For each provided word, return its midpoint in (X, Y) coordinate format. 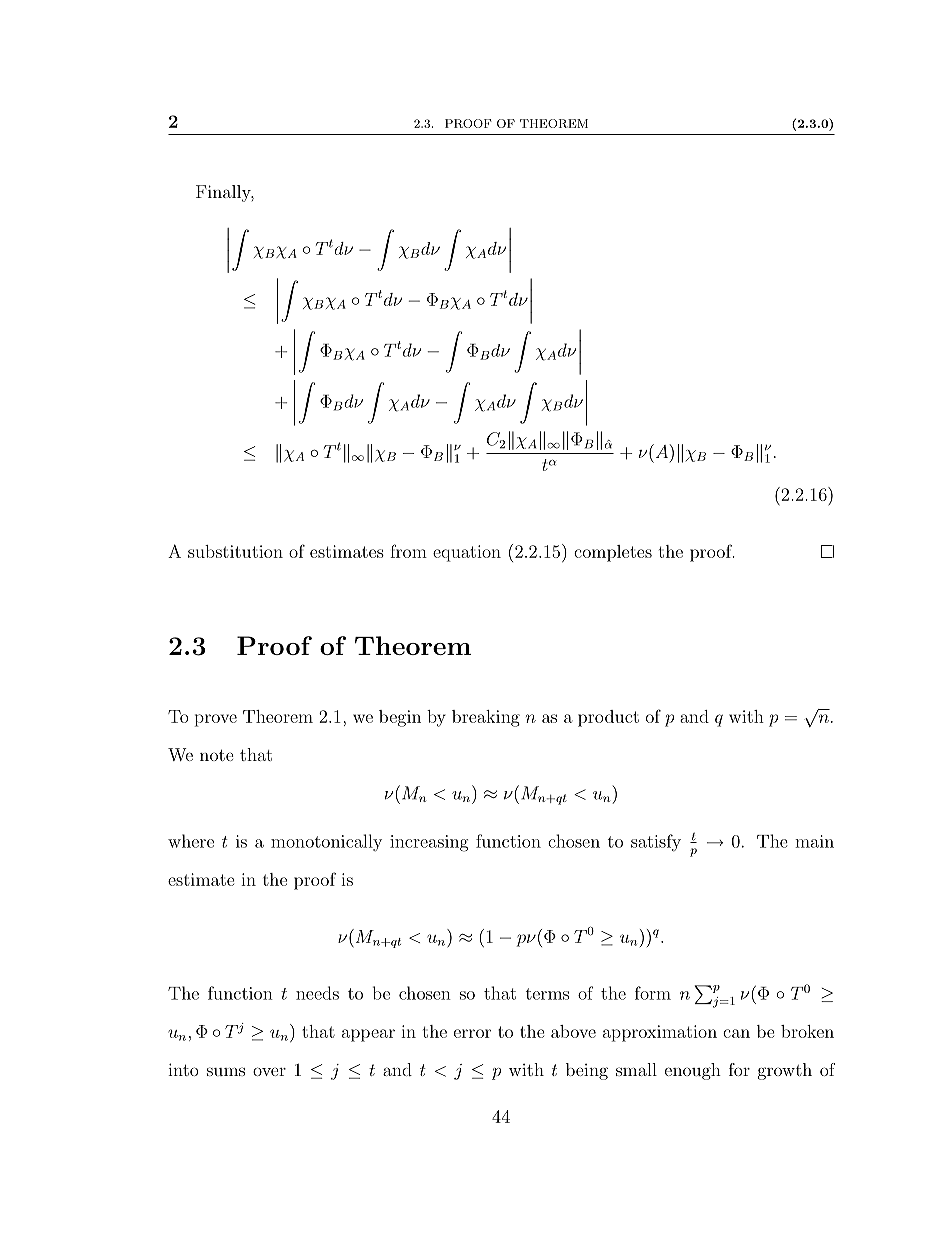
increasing (429, 843)
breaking (486, 718)
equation (467, 553)
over (269, 1071)
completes (613, 553)
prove (216, 720)
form (653, 993)
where (191, 841)
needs (317, 993)
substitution (235, 551)
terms (547, 994)
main (814, 841)
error (472, 1033)
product (608, 718)
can (736, 1033)
